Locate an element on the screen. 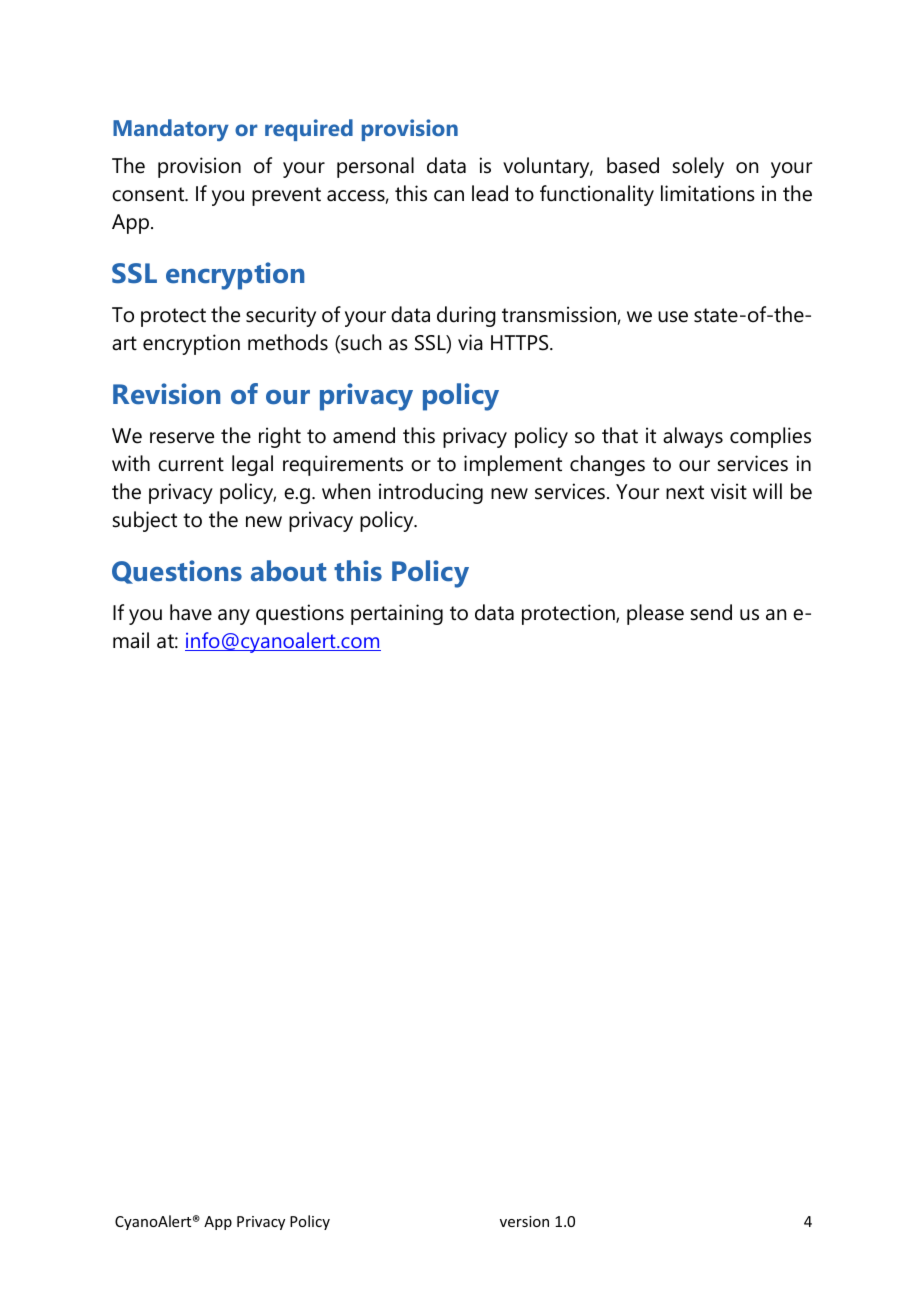  version is located at coordinates (524, 1221).
